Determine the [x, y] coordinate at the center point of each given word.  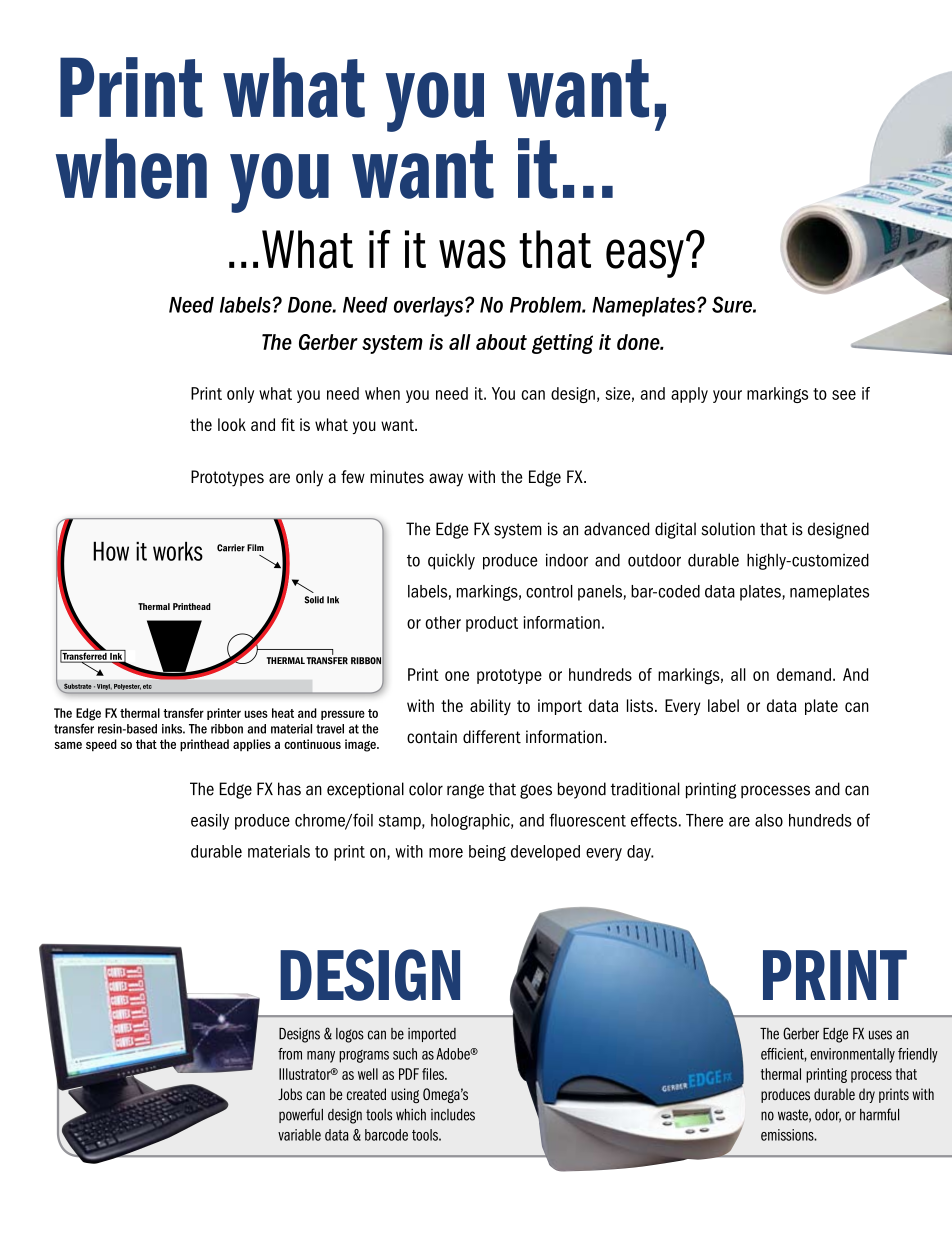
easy [645, 258]
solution [728, 529]
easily [210, 822]
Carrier [231, 548]
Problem [546, 305]
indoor [567, 560]
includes [453, 1115]
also [769, 820]
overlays [430, 307]
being [487, 853]
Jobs [290, 1094]
